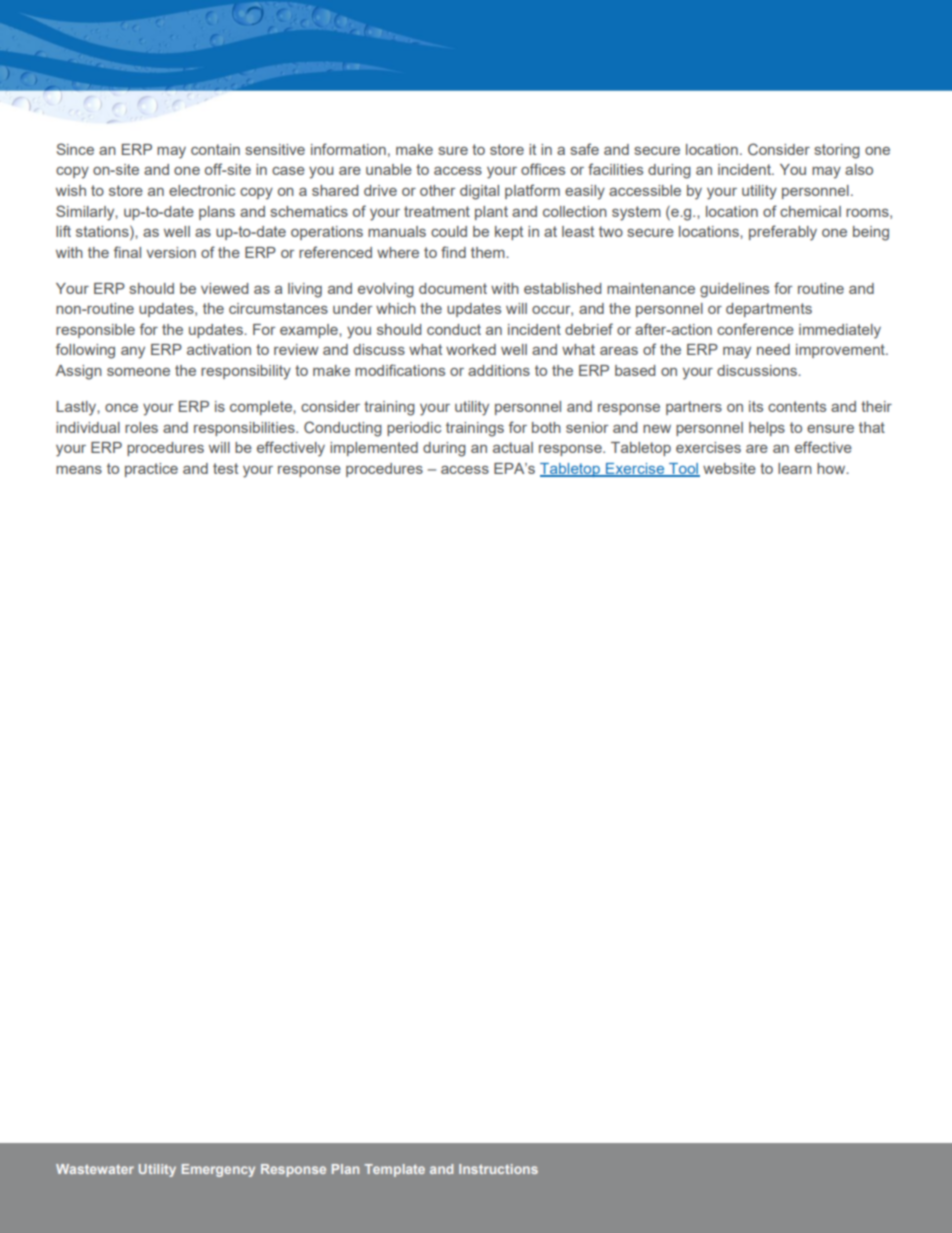 Image resolution: width=952 pixels, height=1233 pixels. What do you see at coordinates (513, 447) in the screenshot?
I see `actual` at bounding box center [513, 447].
